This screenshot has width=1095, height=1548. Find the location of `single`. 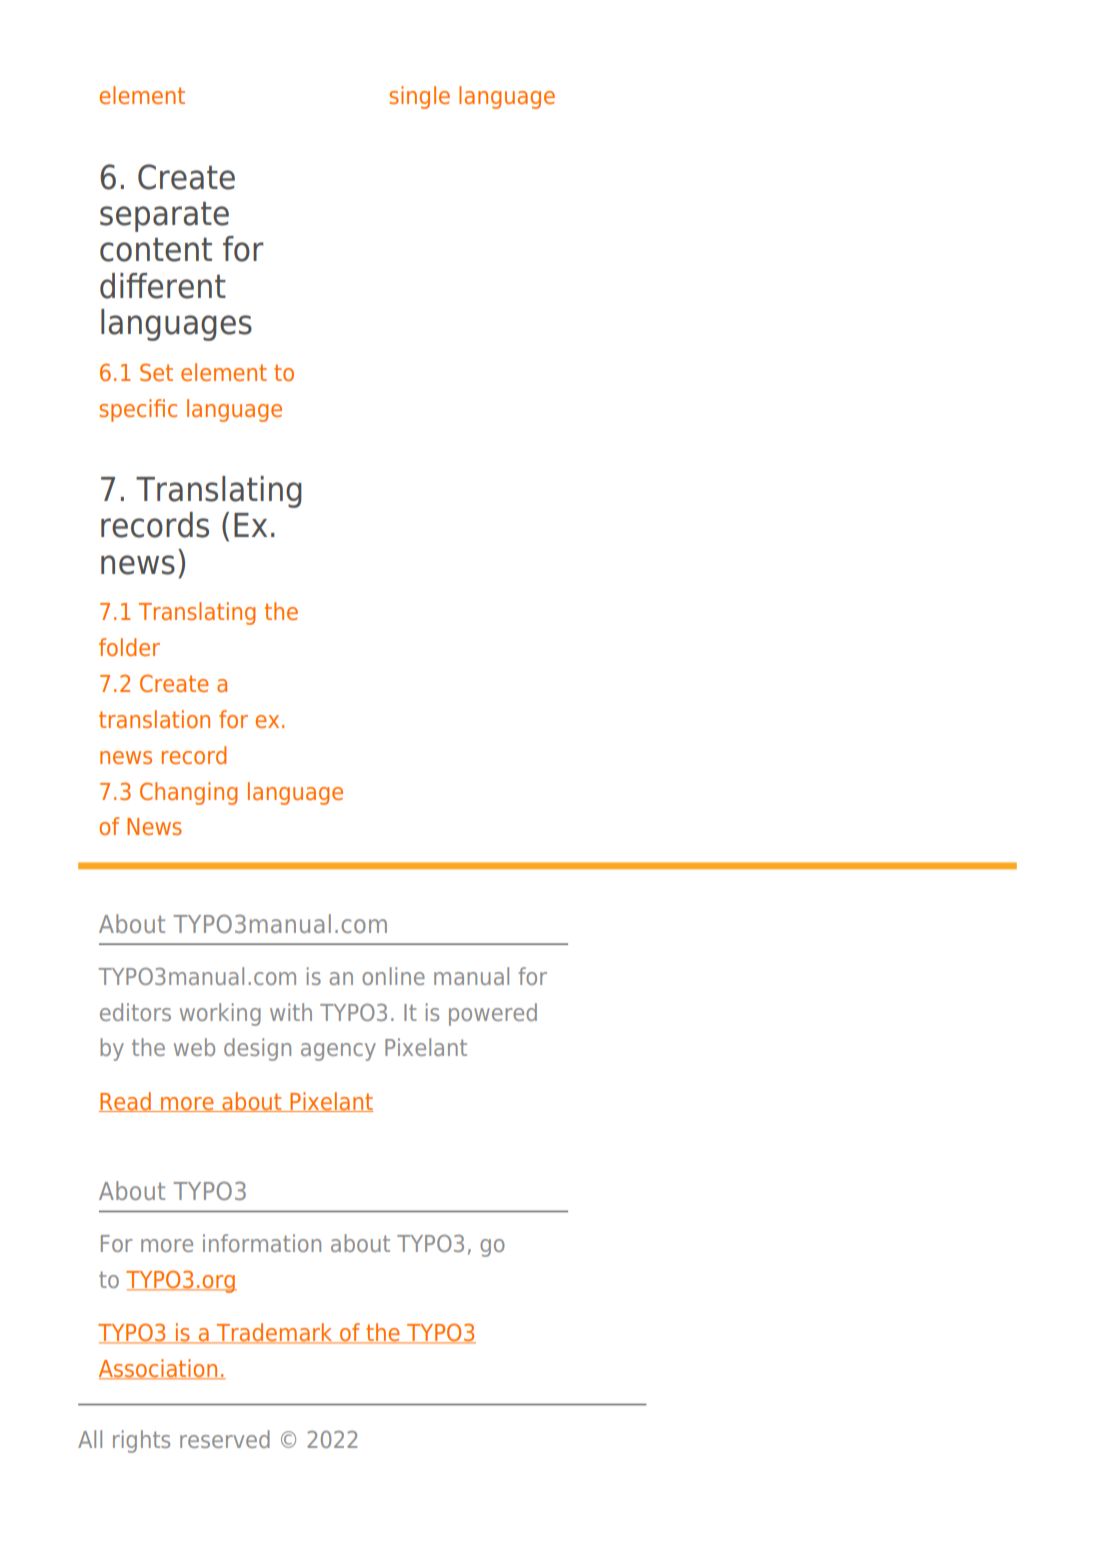

single is located at coordinates (419, 97).
